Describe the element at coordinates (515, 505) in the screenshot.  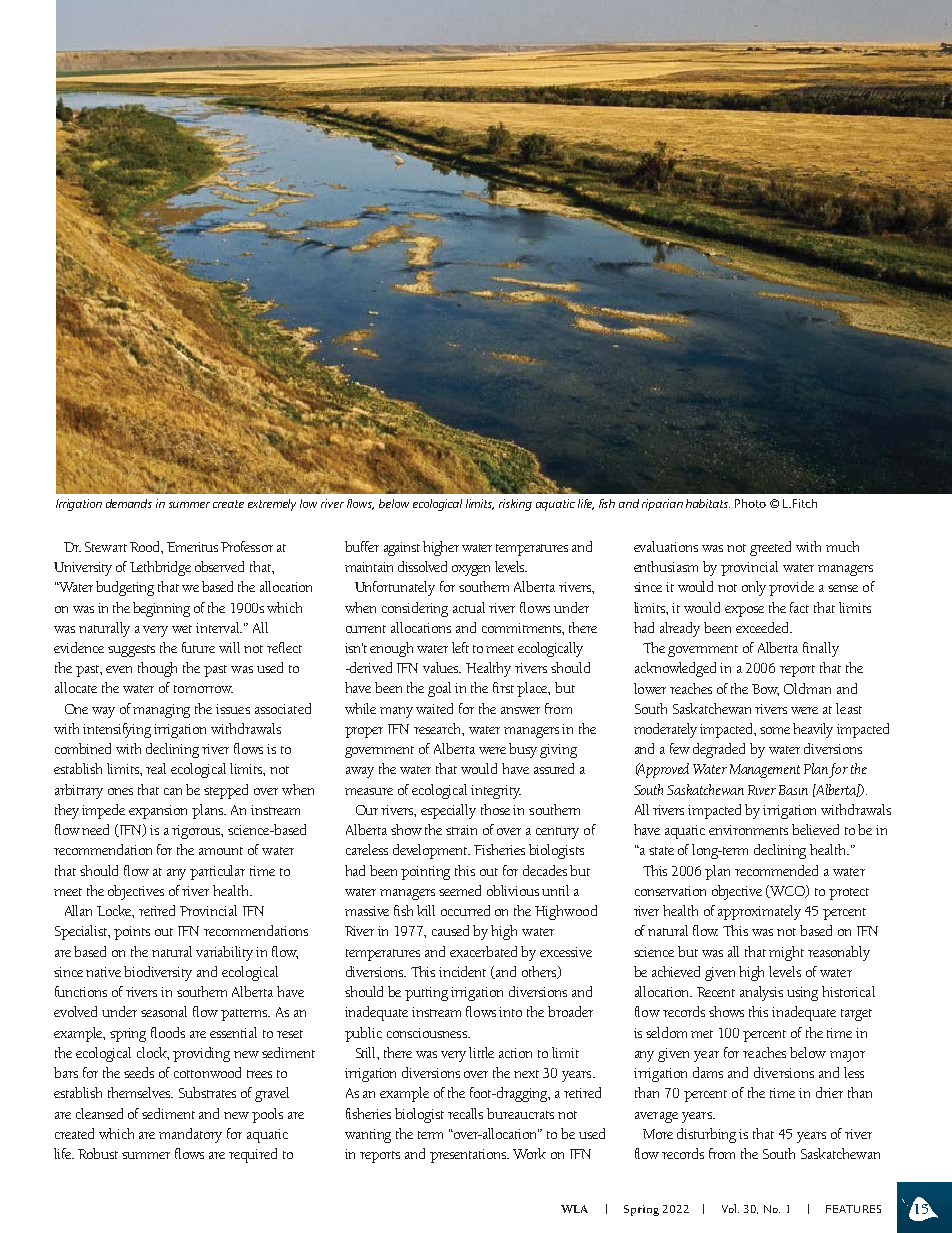
I see `risking` at that location.
